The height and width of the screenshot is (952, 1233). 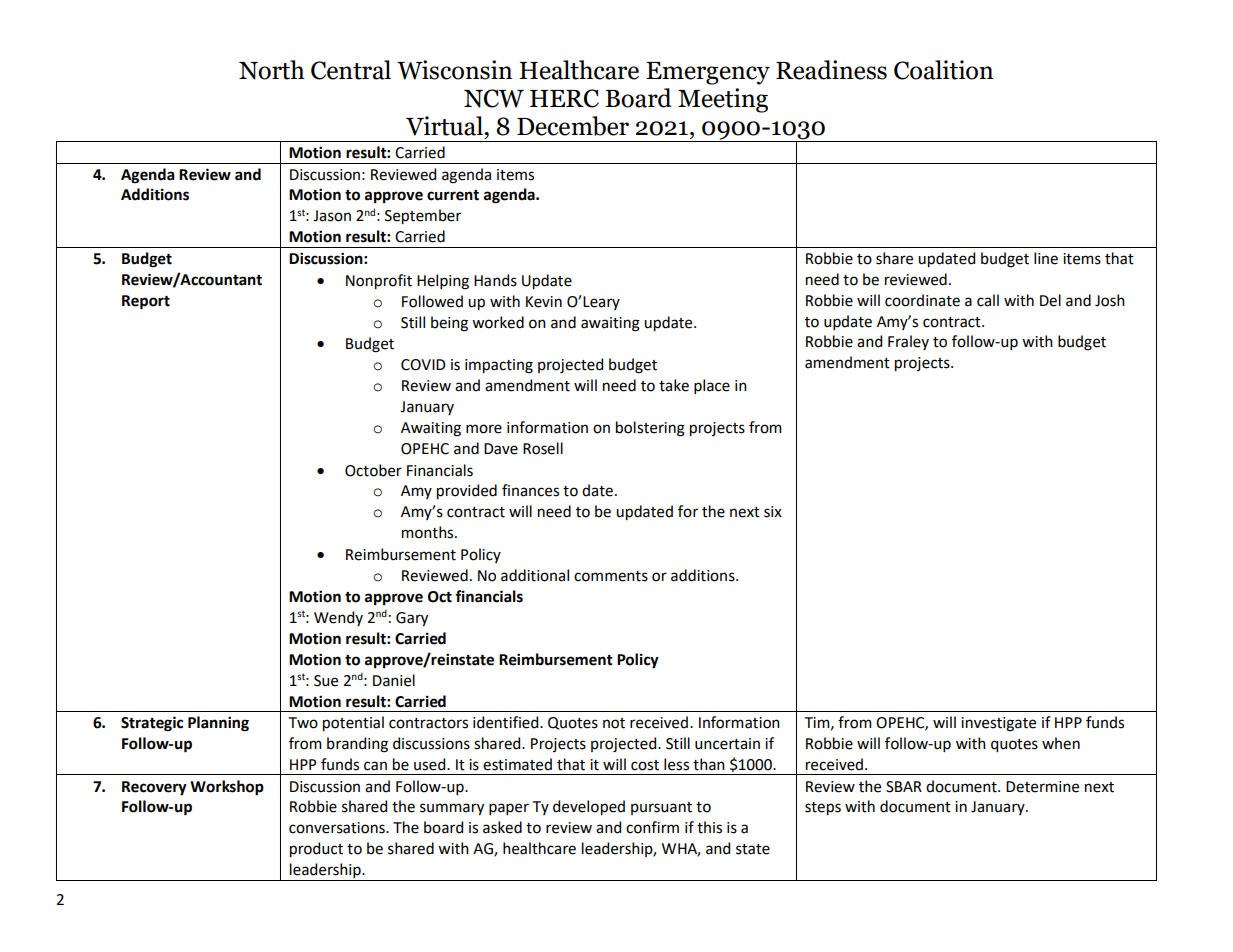 What do you see at coordinates (146, 302) in the screenshot?
I see `Report` at bounding box center [146, 302].
